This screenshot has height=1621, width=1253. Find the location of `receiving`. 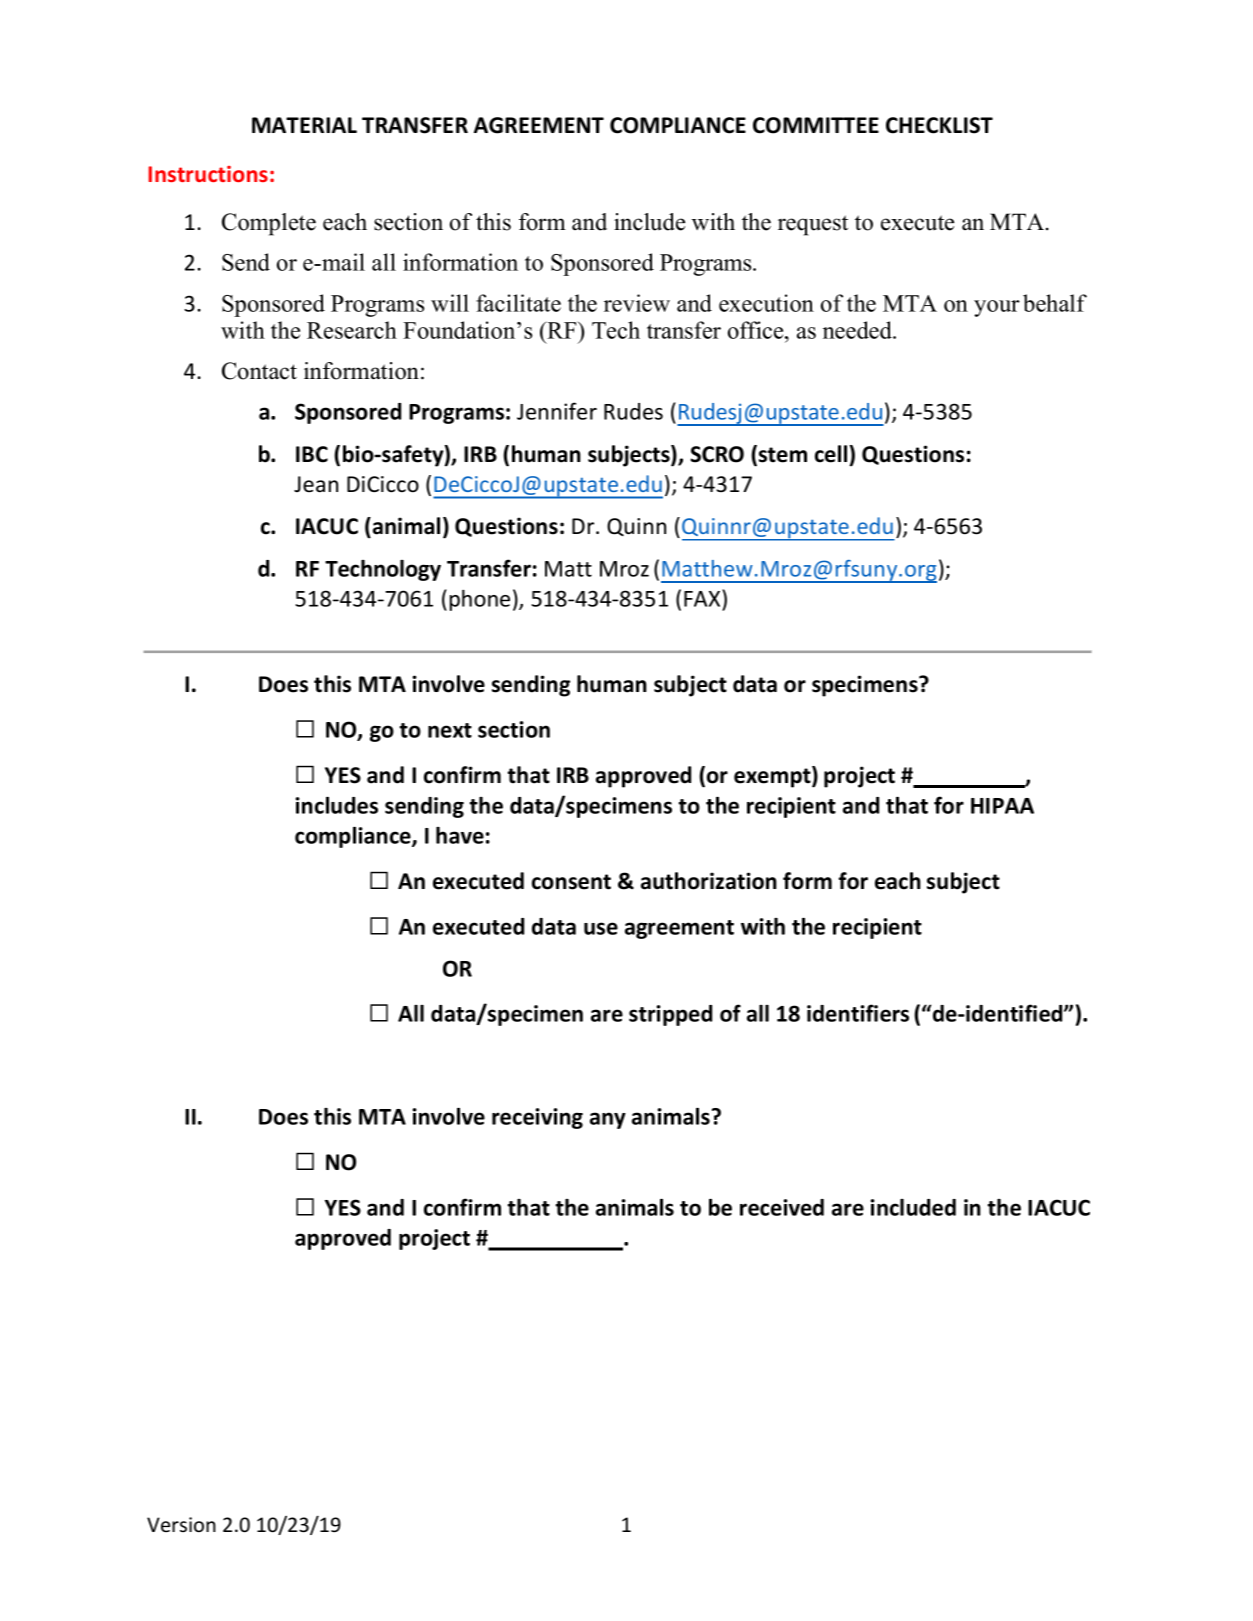

receiving is located at coordinates (537, 1118).
